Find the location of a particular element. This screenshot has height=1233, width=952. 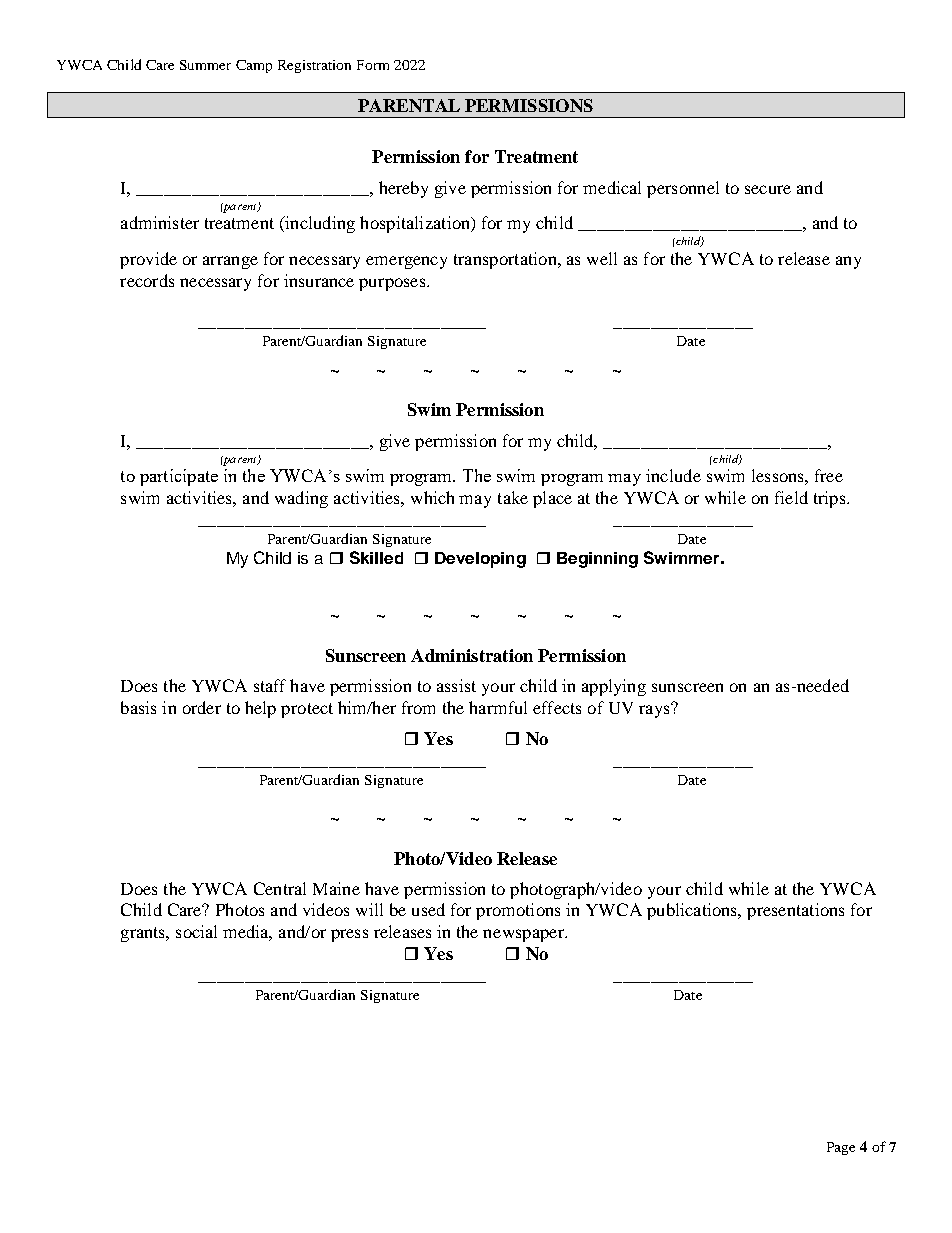

secure is located at coordinates (768, 189).
